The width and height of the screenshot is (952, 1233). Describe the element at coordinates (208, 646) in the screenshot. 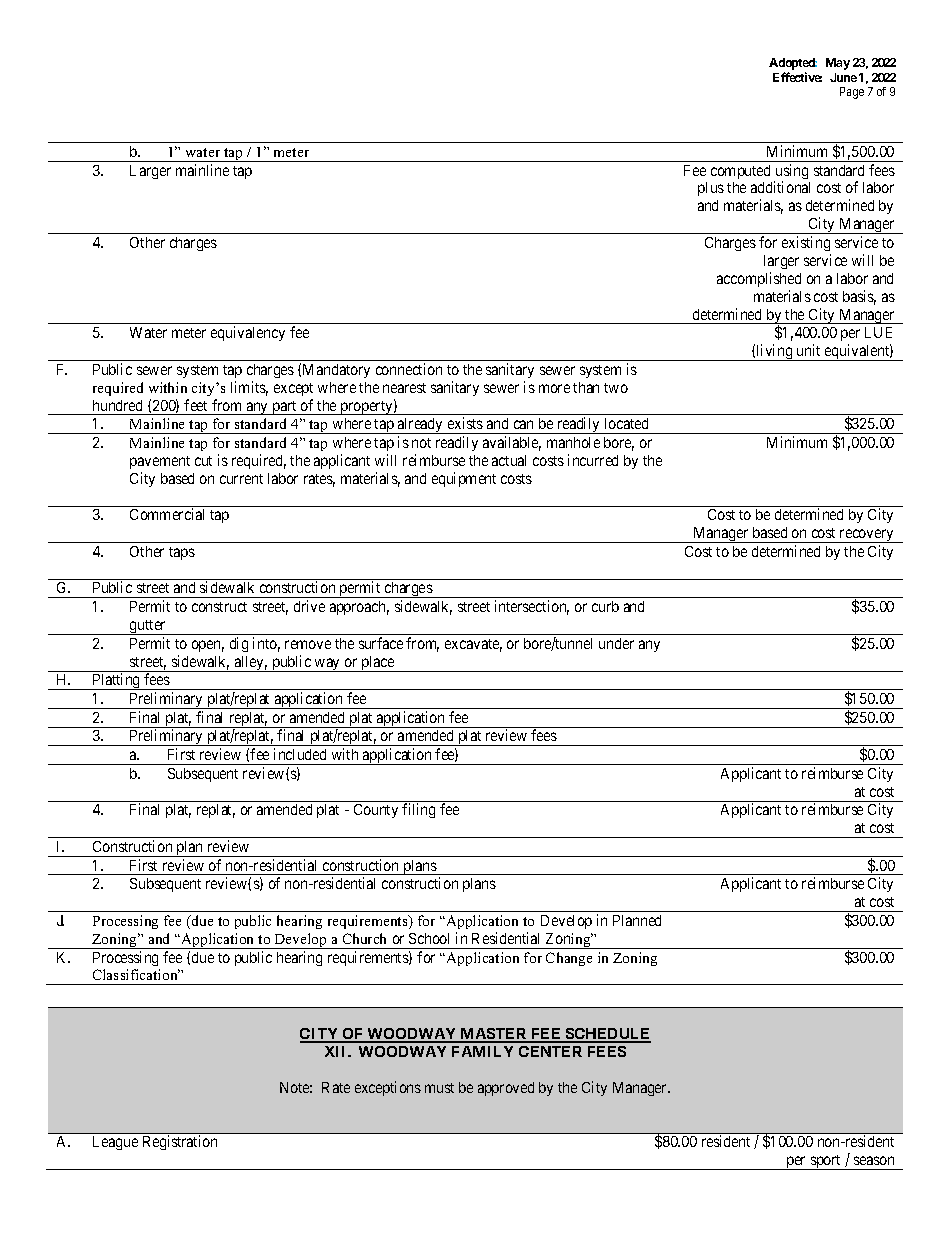

I see `open` at that location.
